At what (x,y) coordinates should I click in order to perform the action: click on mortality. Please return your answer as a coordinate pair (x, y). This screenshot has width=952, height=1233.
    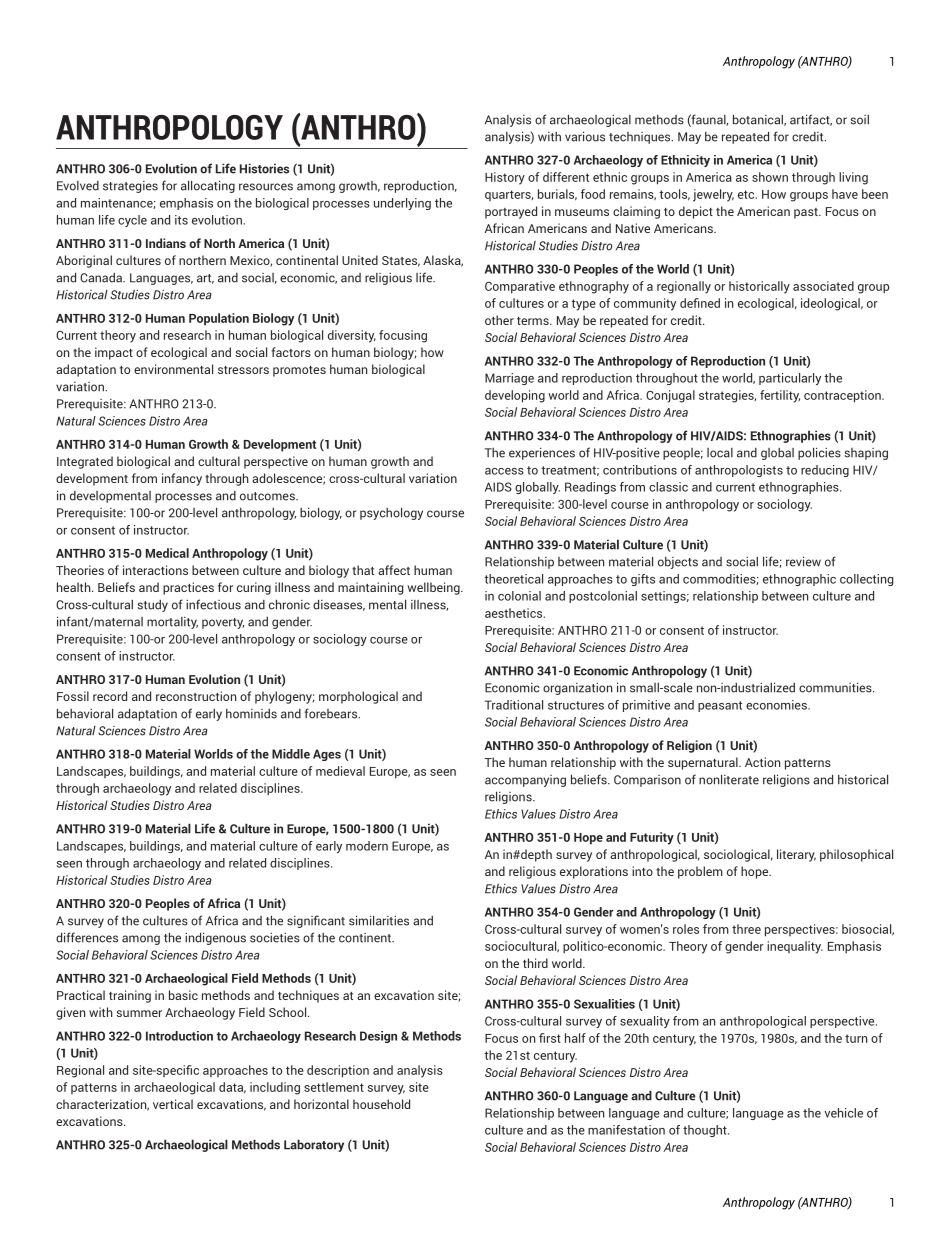
    Looking at the image, I should click on (172, 623).
